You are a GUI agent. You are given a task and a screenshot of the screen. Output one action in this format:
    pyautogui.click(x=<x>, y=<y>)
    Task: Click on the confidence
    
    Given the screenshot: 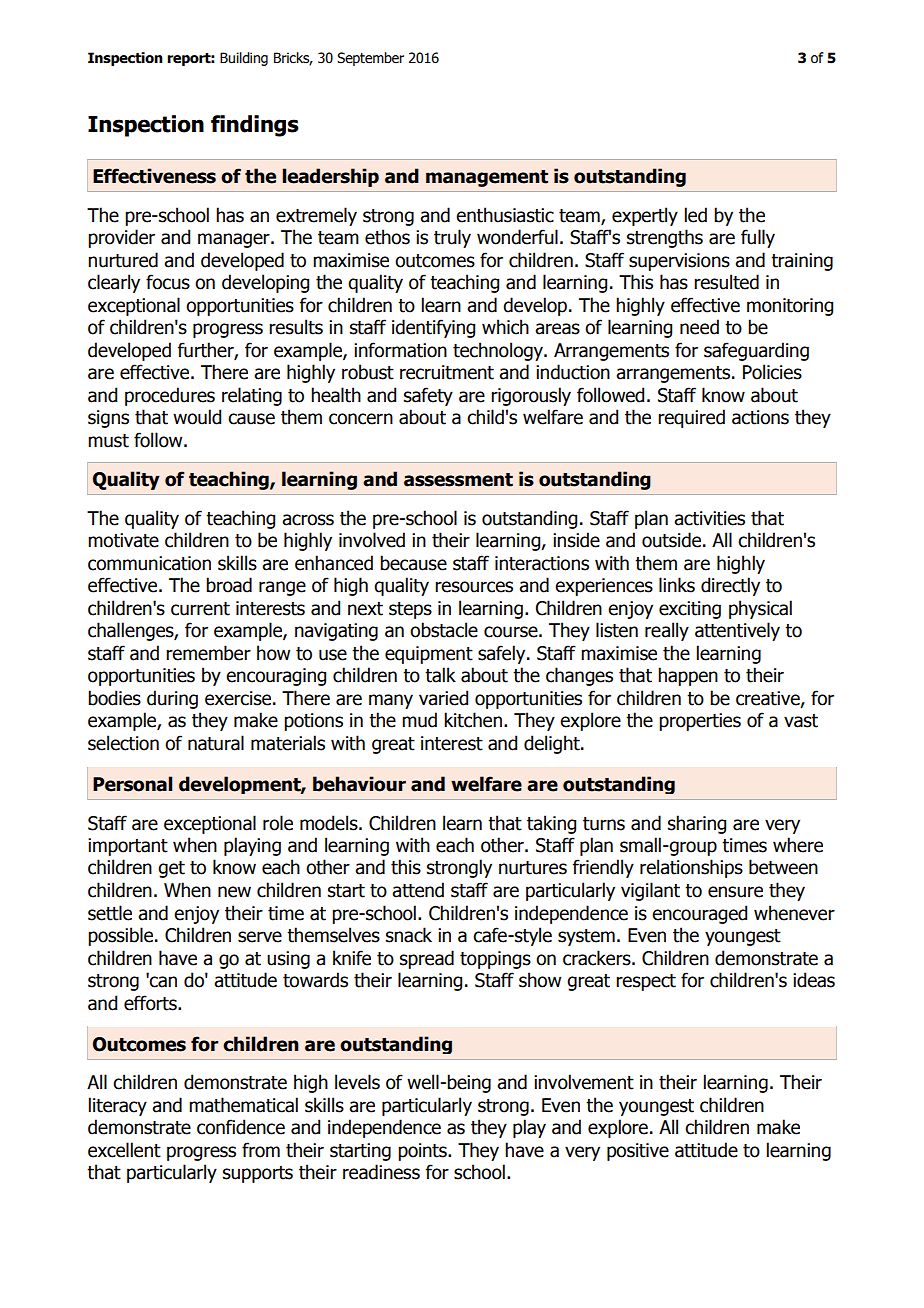 What is the action you would take?
    pyautogui.click(x=241, y=1127)
